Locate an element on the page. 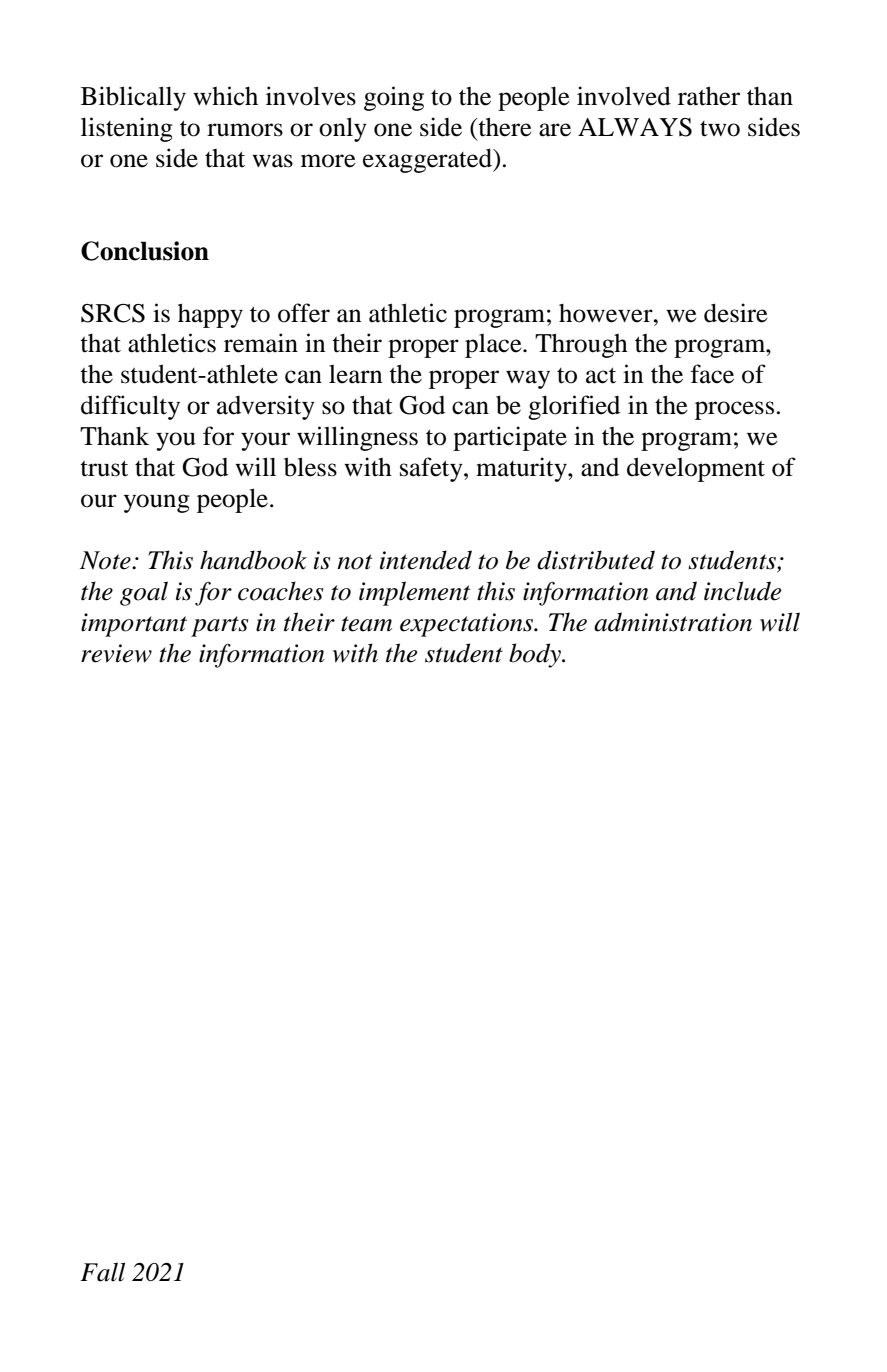 The image size is (887, 1372). difficulty is located at coordinates (130, 407).
